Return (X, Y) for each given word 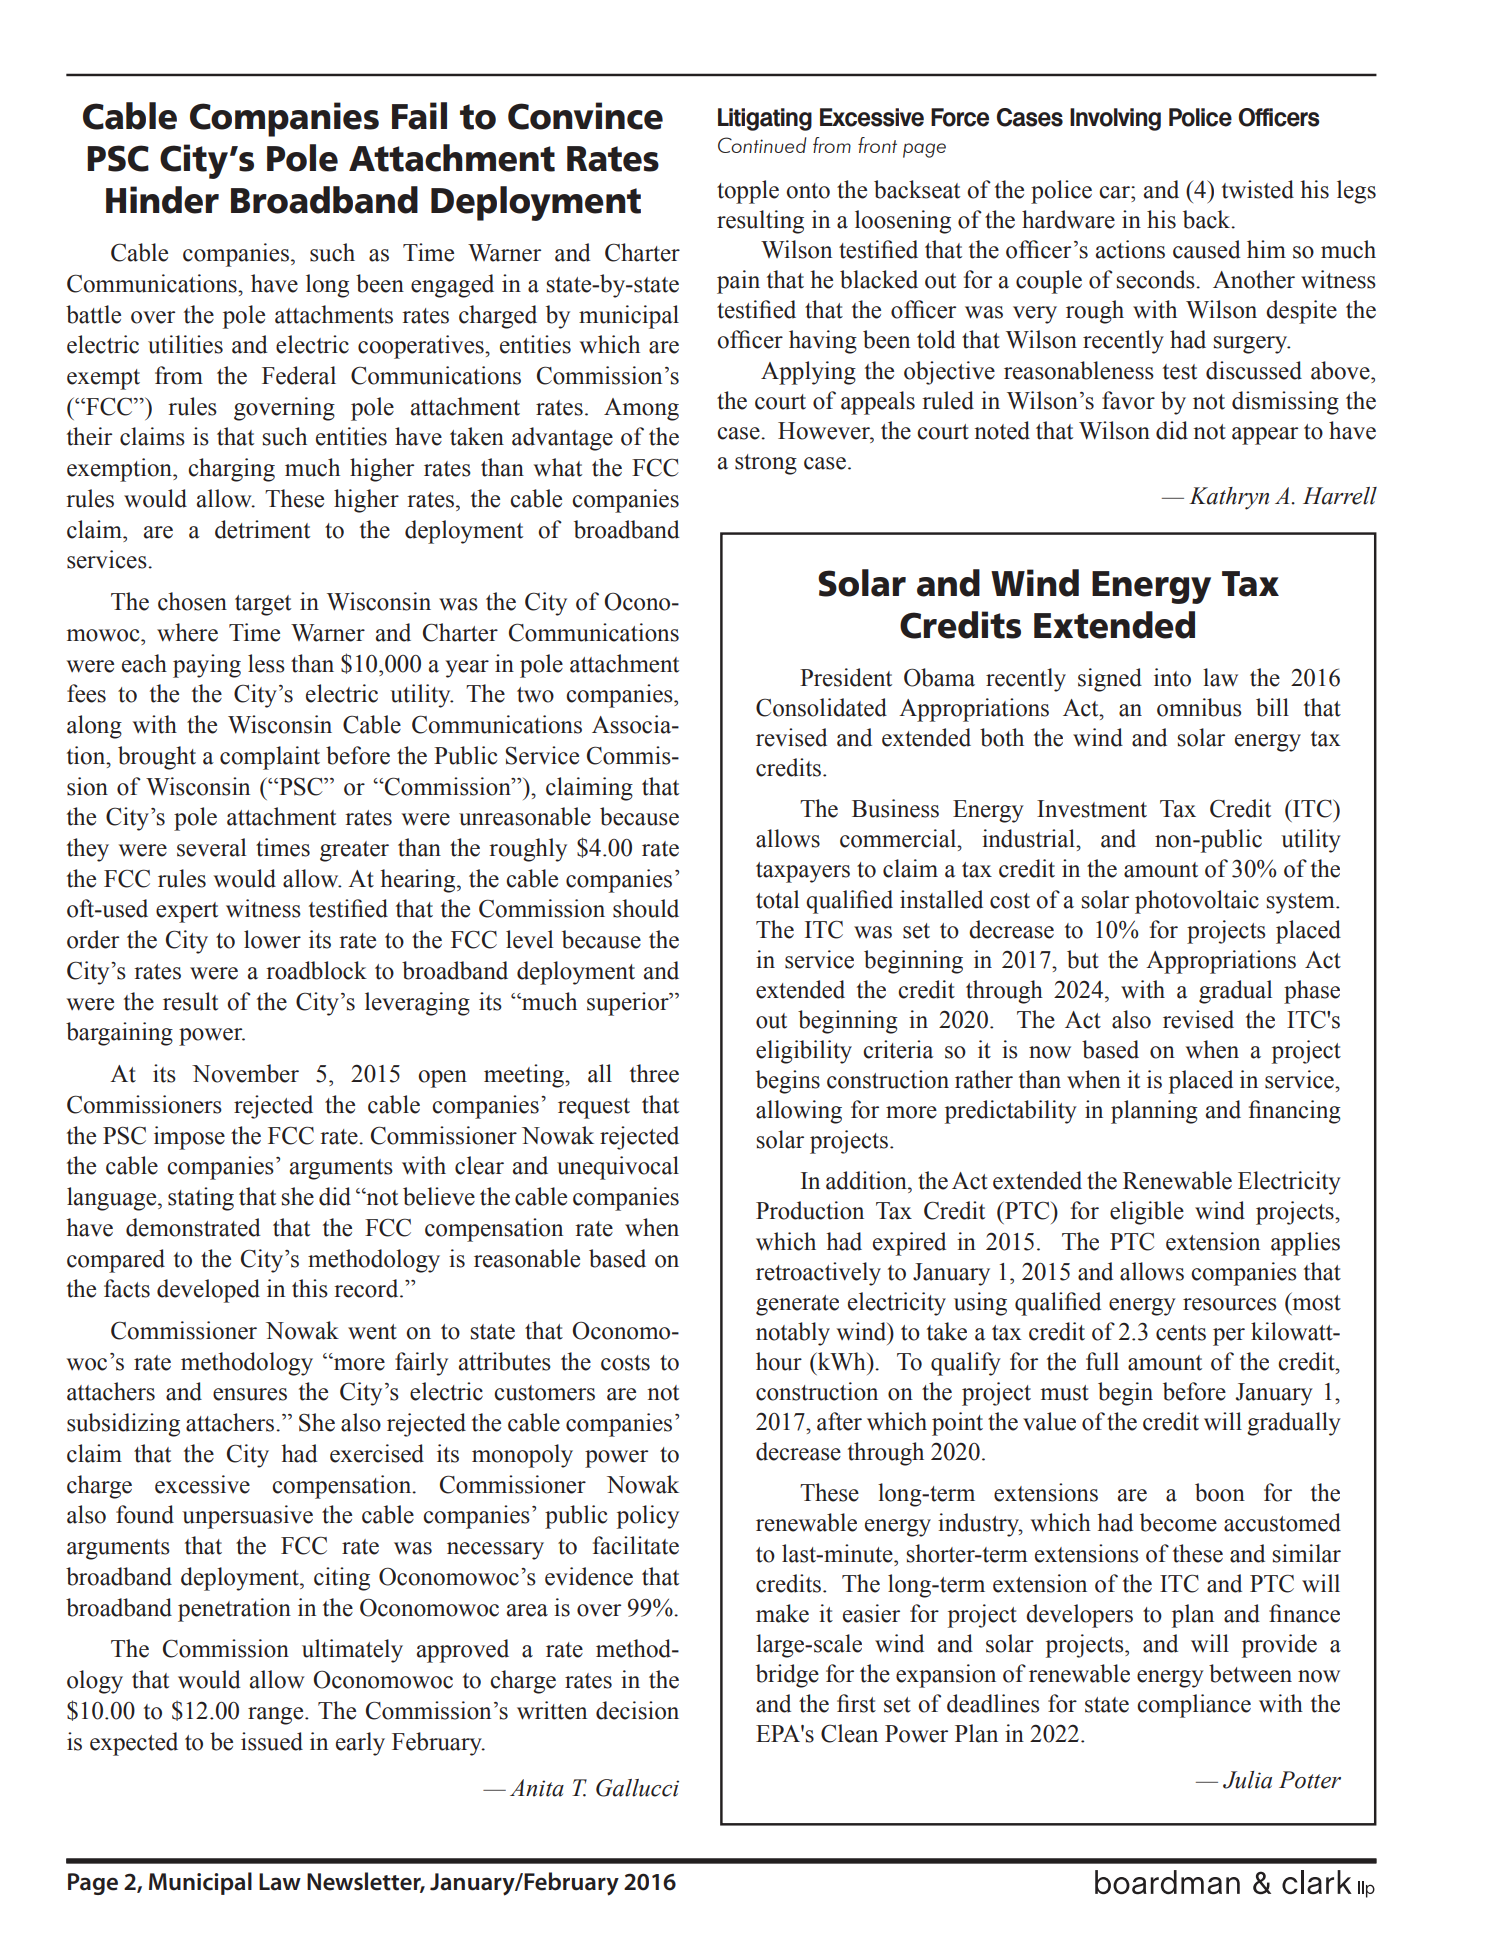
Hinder (162, 200)
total (777, 899)
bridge (787, 1676)
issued (272, 1741)
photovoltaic (1197, 902)
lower (272, 939)
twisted (1258, 189)
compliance (1194, 1706)
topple (748, 192)
